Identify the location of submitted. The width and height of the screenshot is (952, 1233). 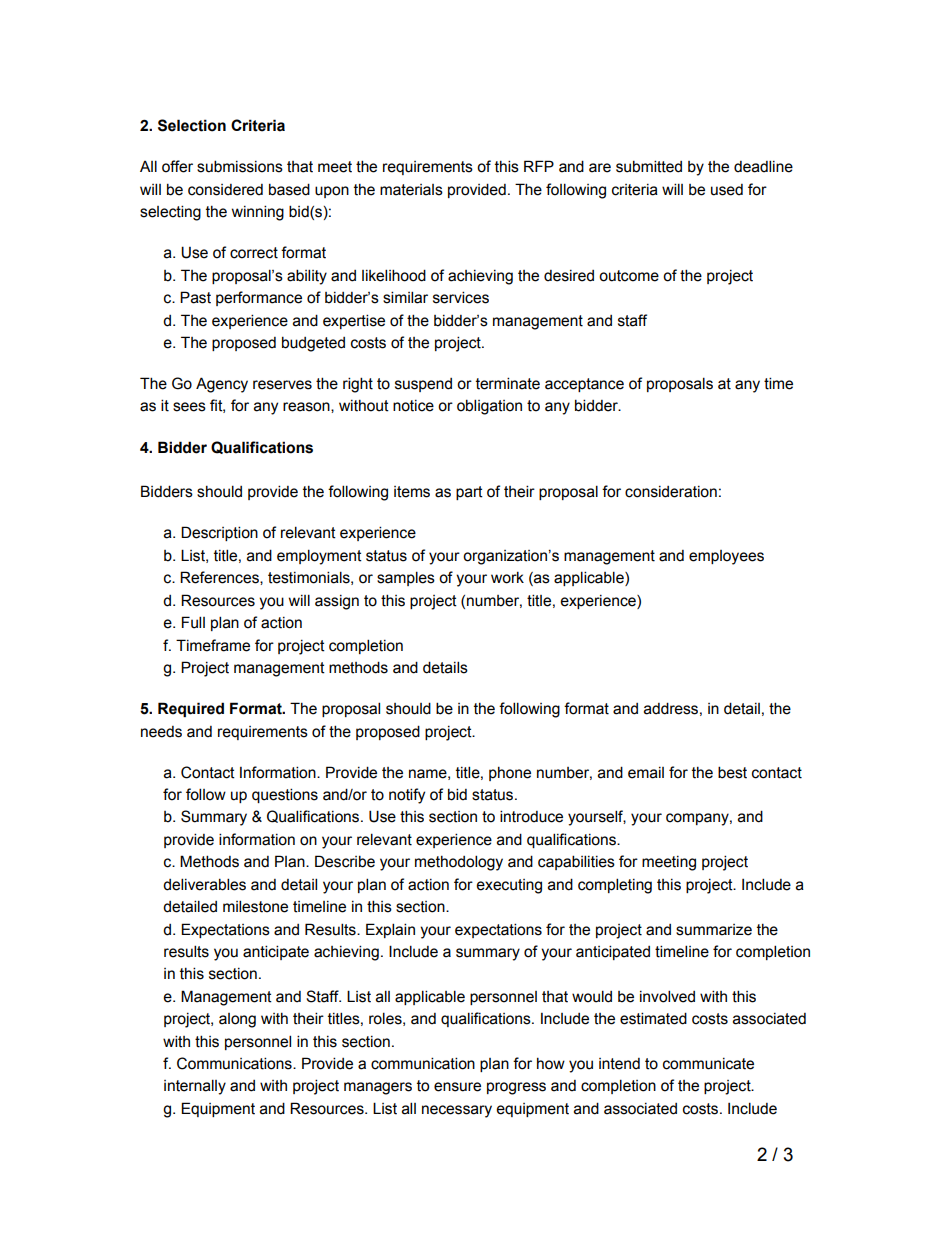
(649, 166).
